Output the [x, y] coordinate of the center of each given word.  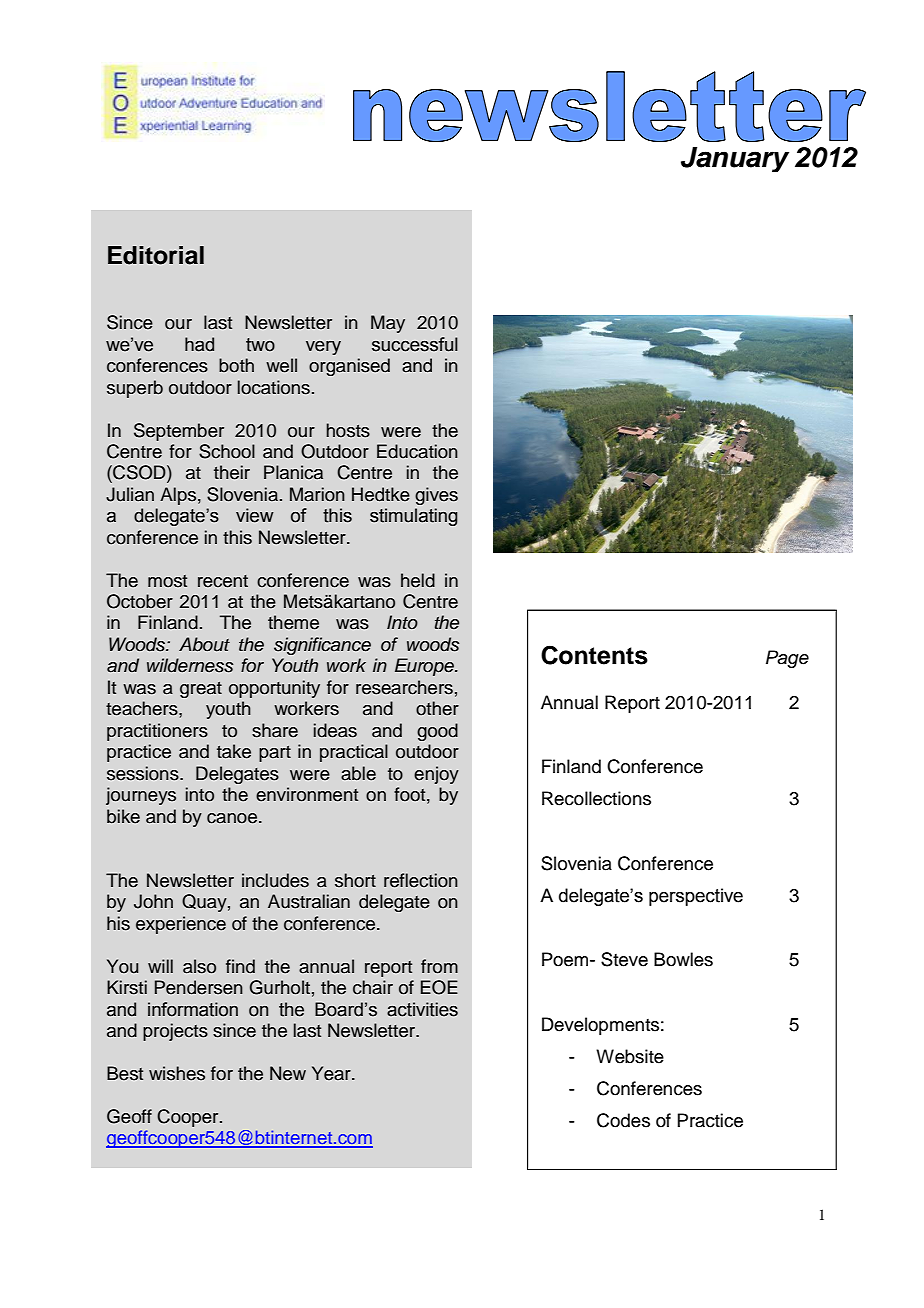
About [204, 644]
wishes [177, 1073]
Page [787, 659]
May [388, 324]
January [735, 159]
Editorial [156, 255]
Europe [425, 667]
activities [422, 1009]
